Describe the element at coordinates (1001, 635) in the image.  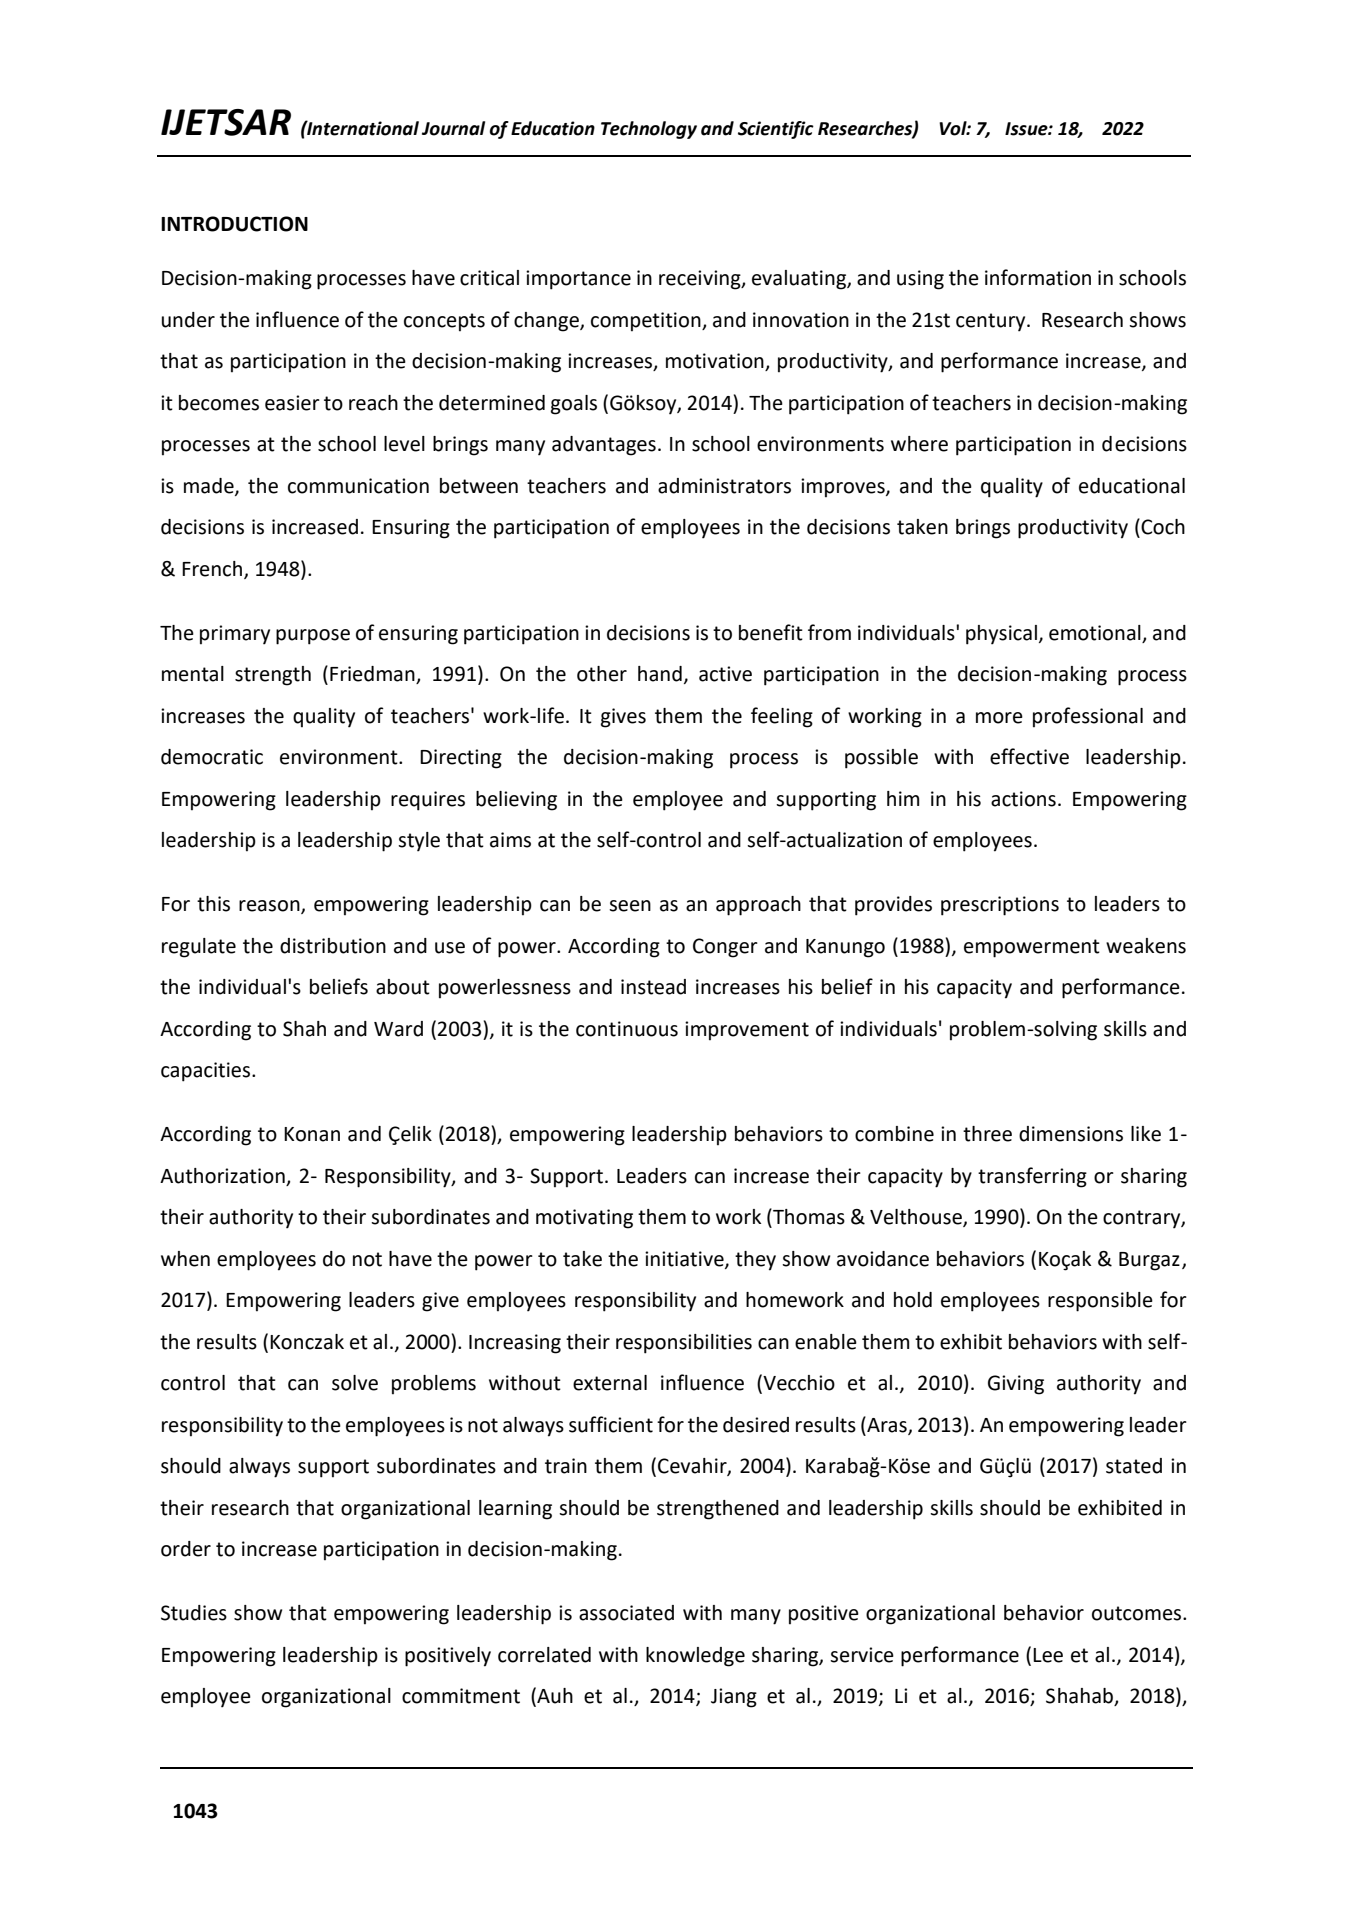
I see `physical` at that location.
